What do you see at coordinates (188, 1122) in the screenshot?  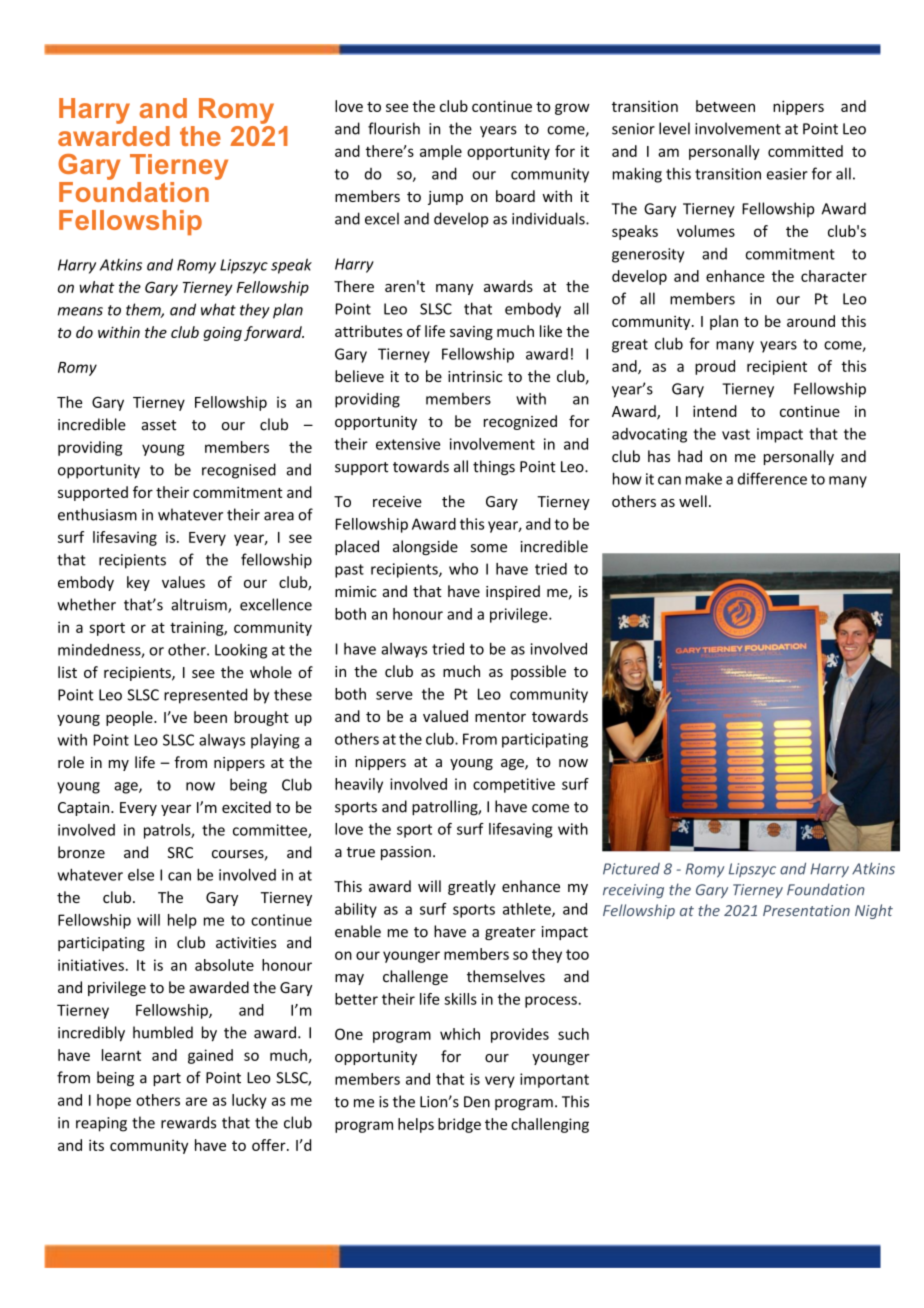 I see `rewards` at bounding box center [188, 1122].
